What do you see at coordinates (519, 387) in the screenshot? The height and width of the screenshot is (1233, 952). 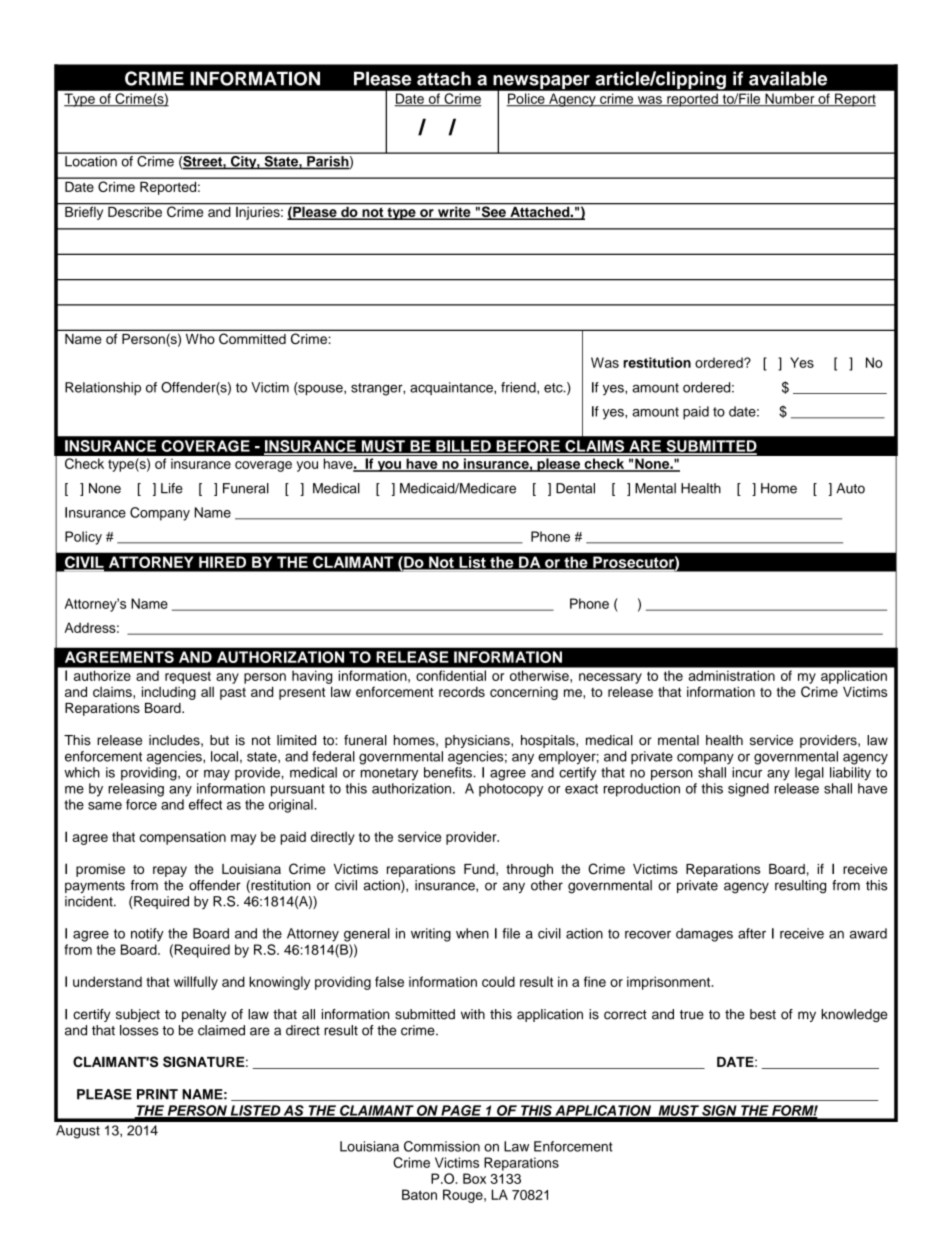 I see `friend` at bounding box center [519, 387].
